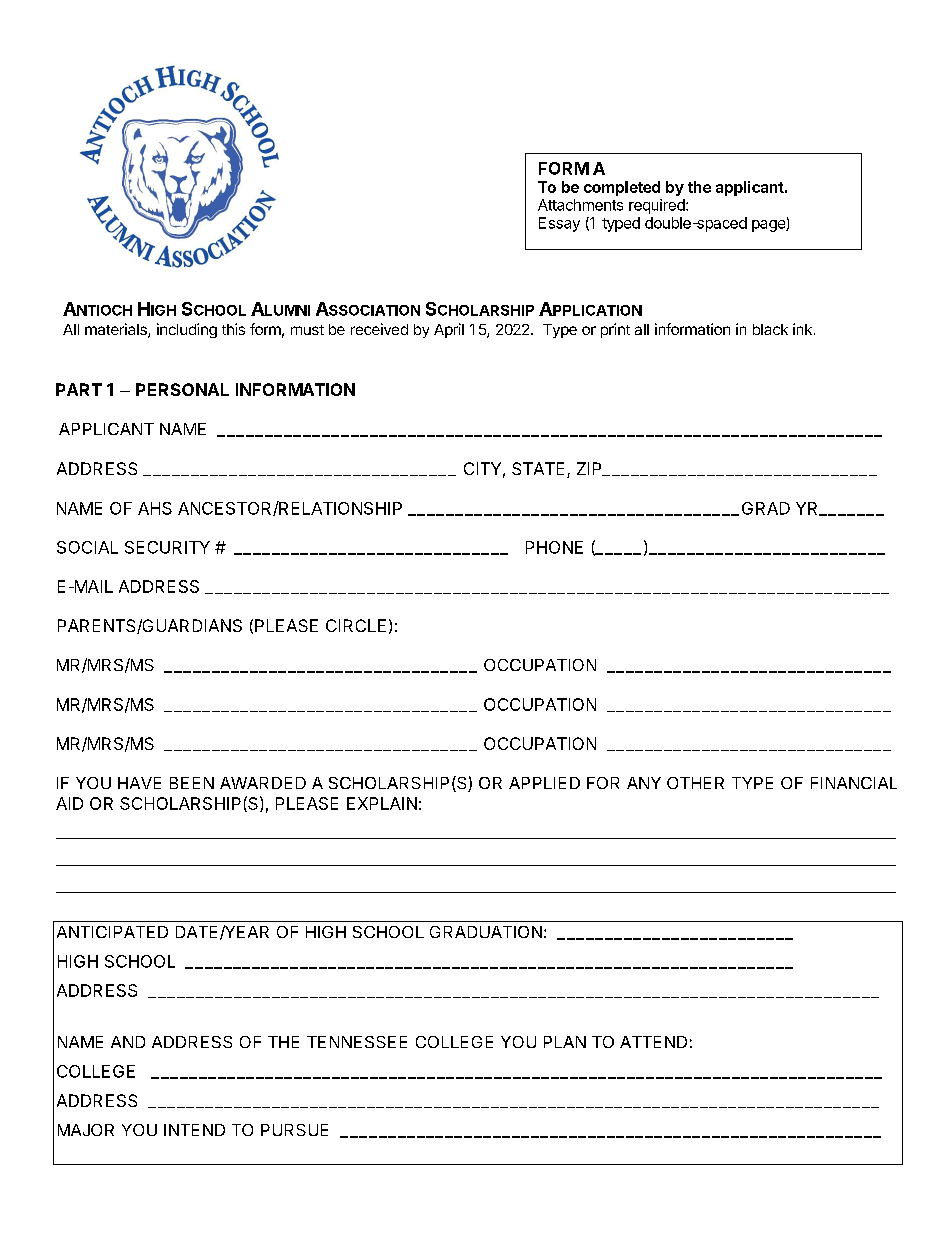 This image has height=1233, width=952. I want to click on including, so click(187, 330).
